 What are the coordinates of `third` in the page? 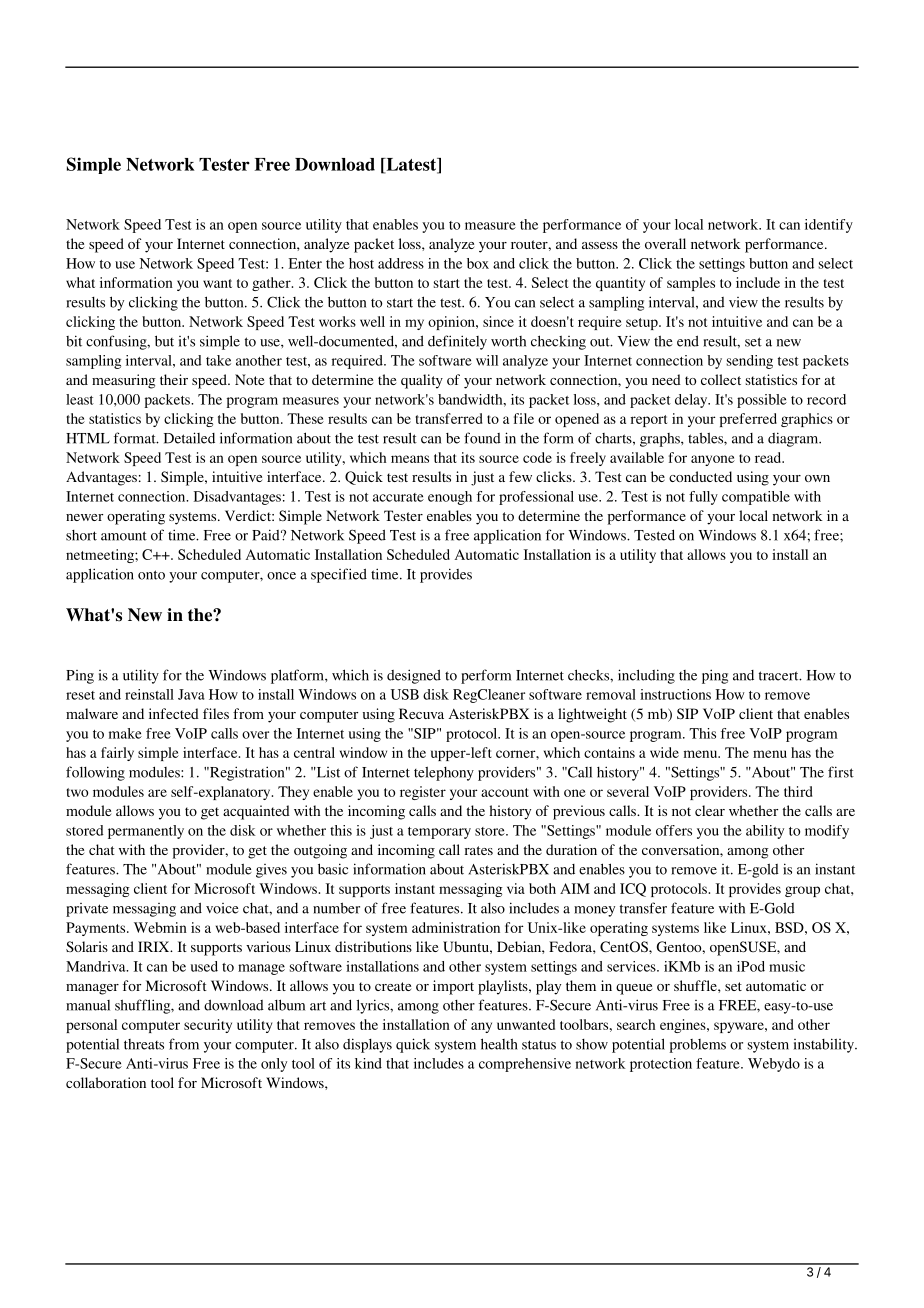 It's located at (798, 791).
